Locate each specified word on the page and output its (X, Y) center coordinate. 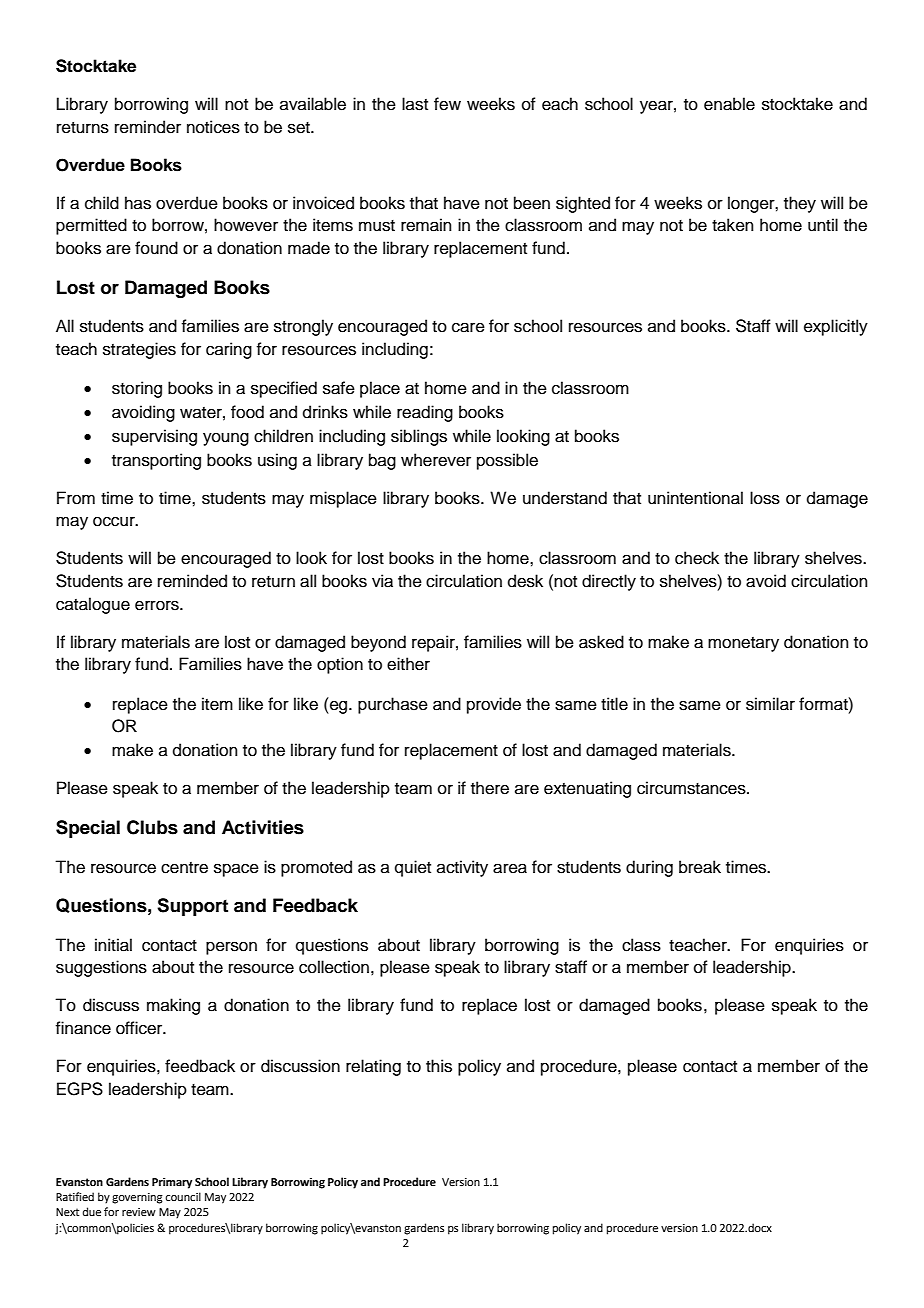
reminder (148, 127)
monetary (743, 644)
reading (425, 413)
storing (137, 389)
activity (462, 868)
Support (192, 907)
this (439, 1066)
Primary (172, 1183)
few (447, 104)
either (408, 664)
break (700, 867)
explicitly (836, 327)
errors (158, 605)
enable (729, 104)
